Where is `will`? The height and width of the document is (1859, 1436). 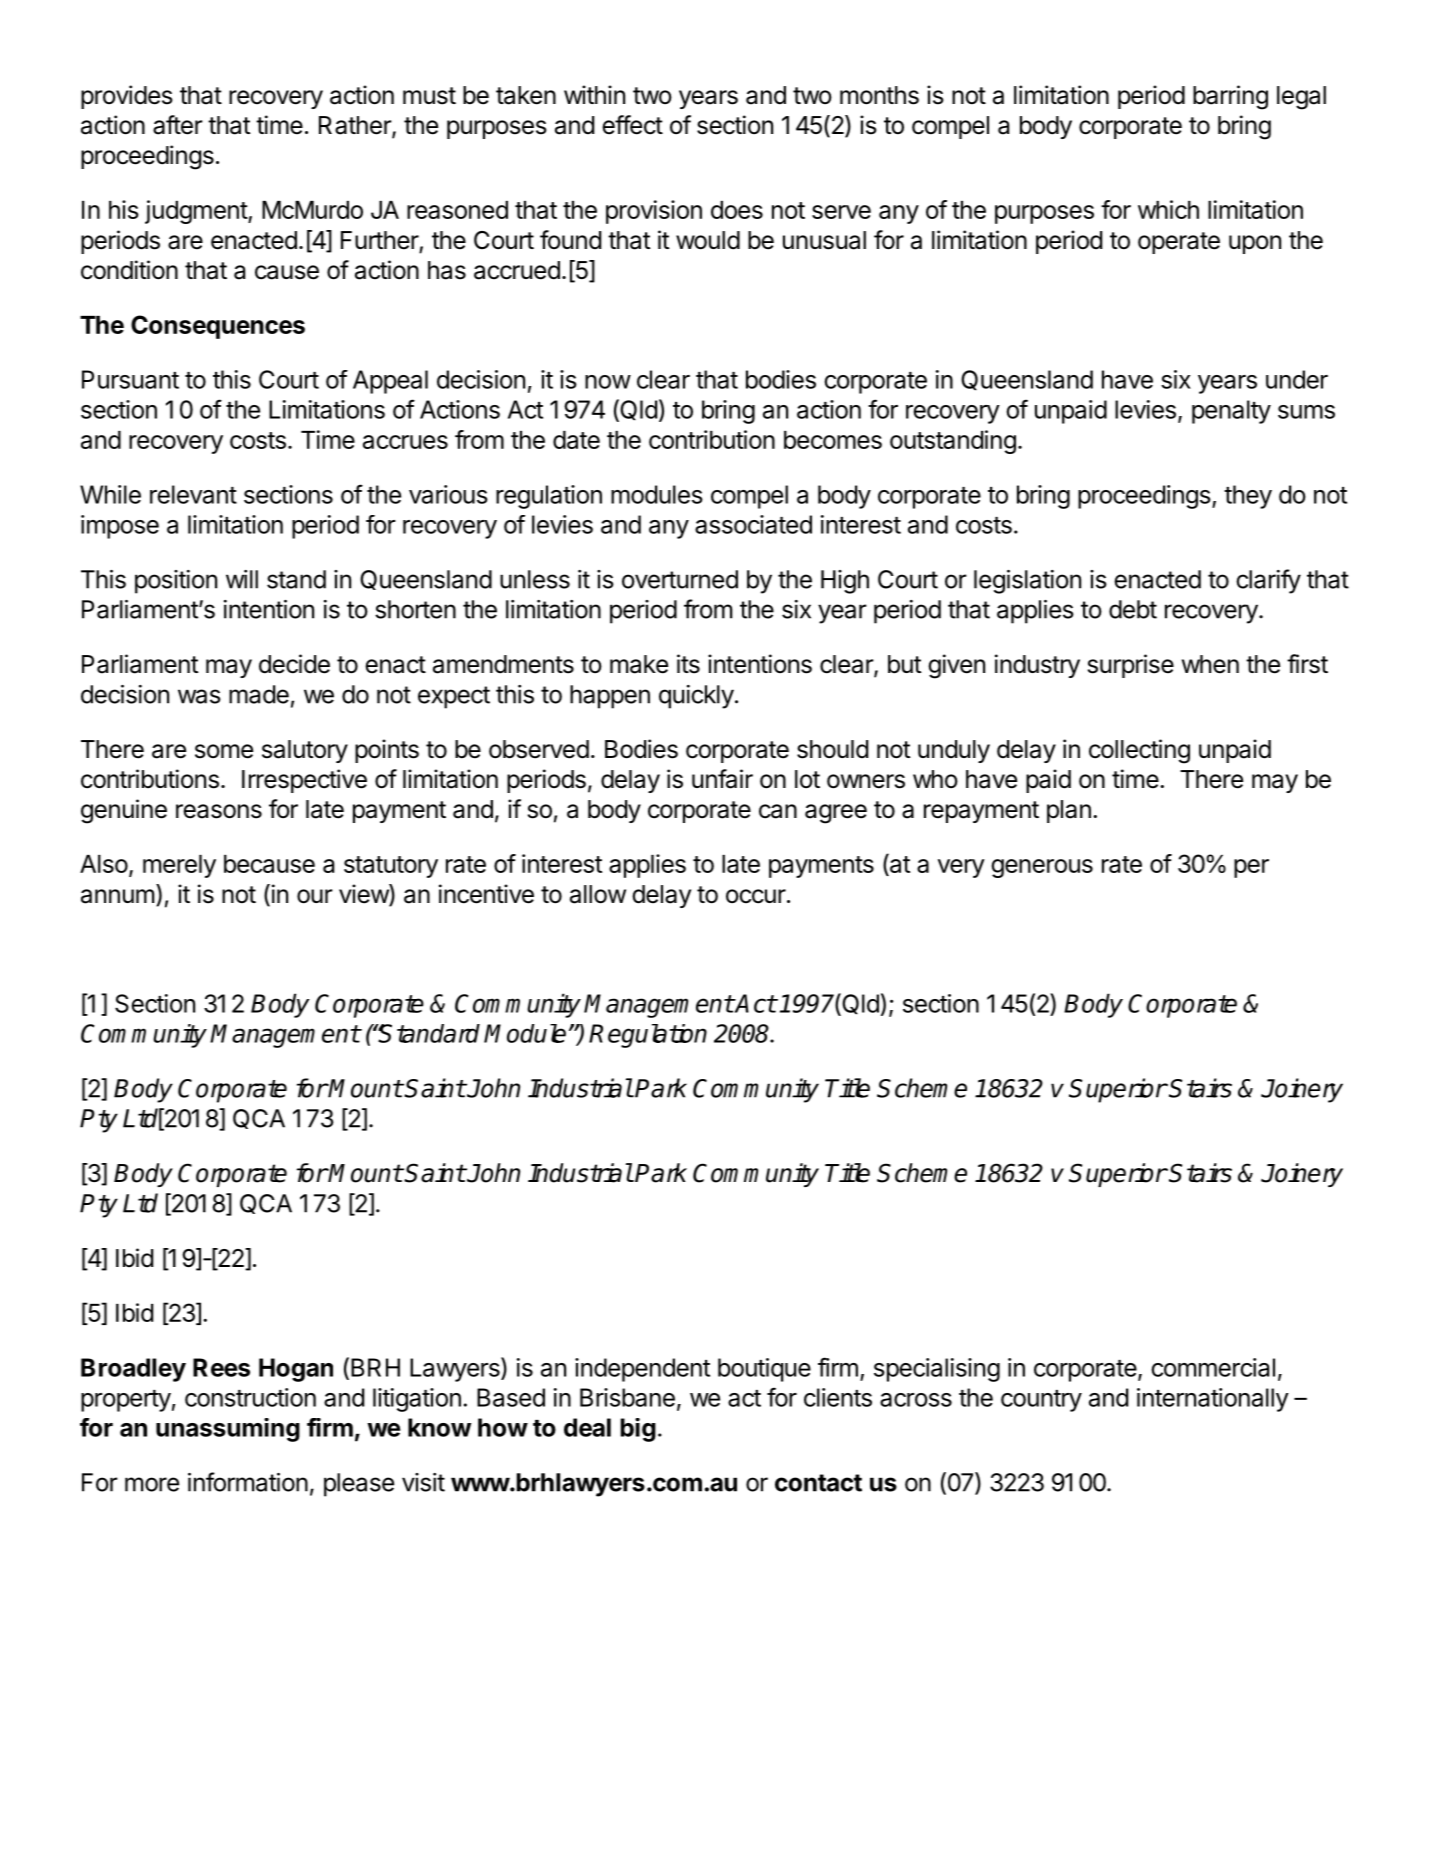 will is located at coordinates (242, 579).
